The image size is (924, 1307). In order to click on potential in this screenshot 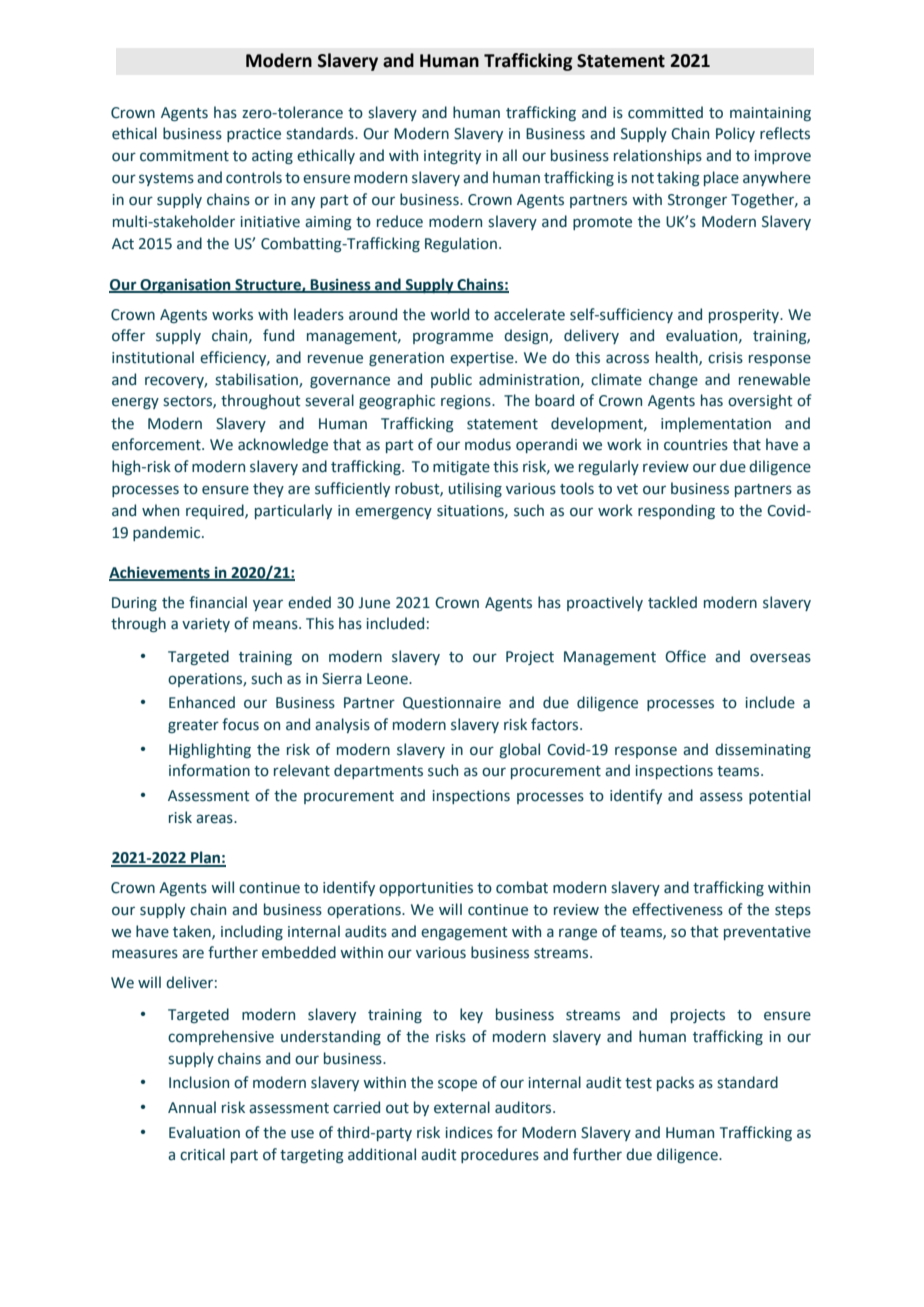, I will do `click(779, 796)`.
